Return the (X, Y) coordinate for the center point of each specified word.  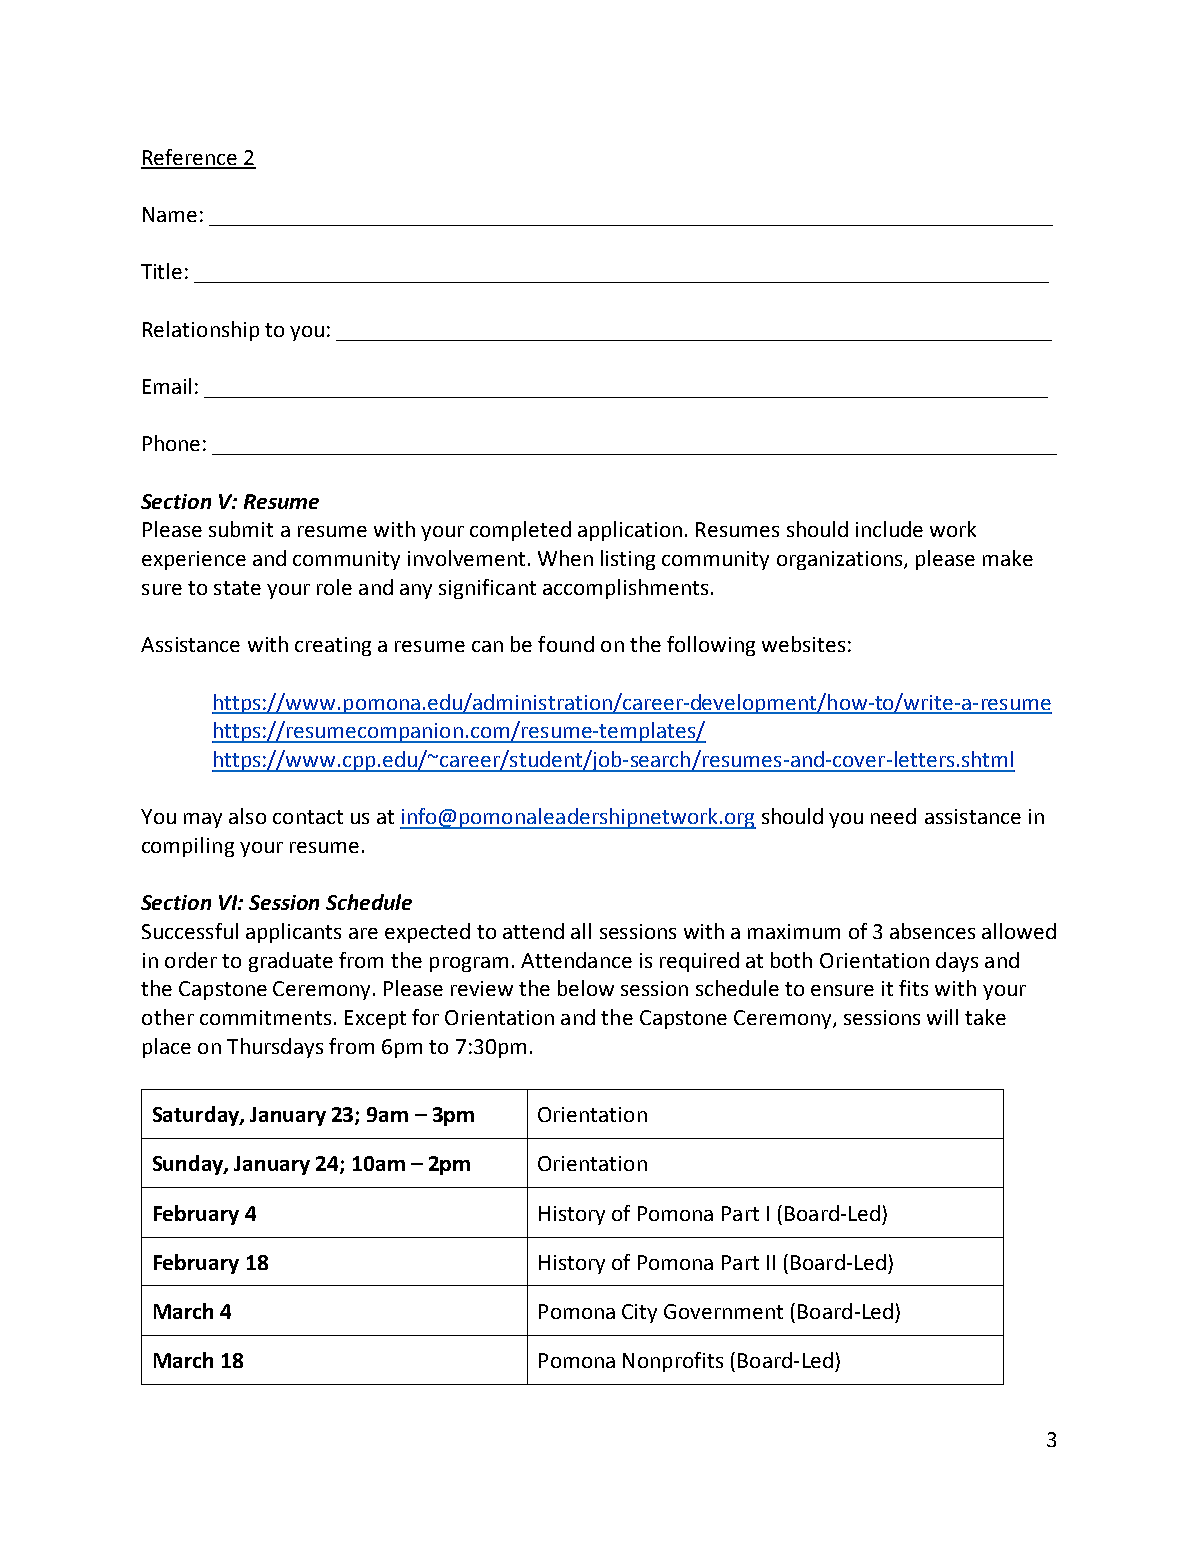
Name (170, 214)
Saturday (197, 1116)
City (639, 1313)
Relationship (201, 331)
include (889, 529)
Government (723, 1311)
